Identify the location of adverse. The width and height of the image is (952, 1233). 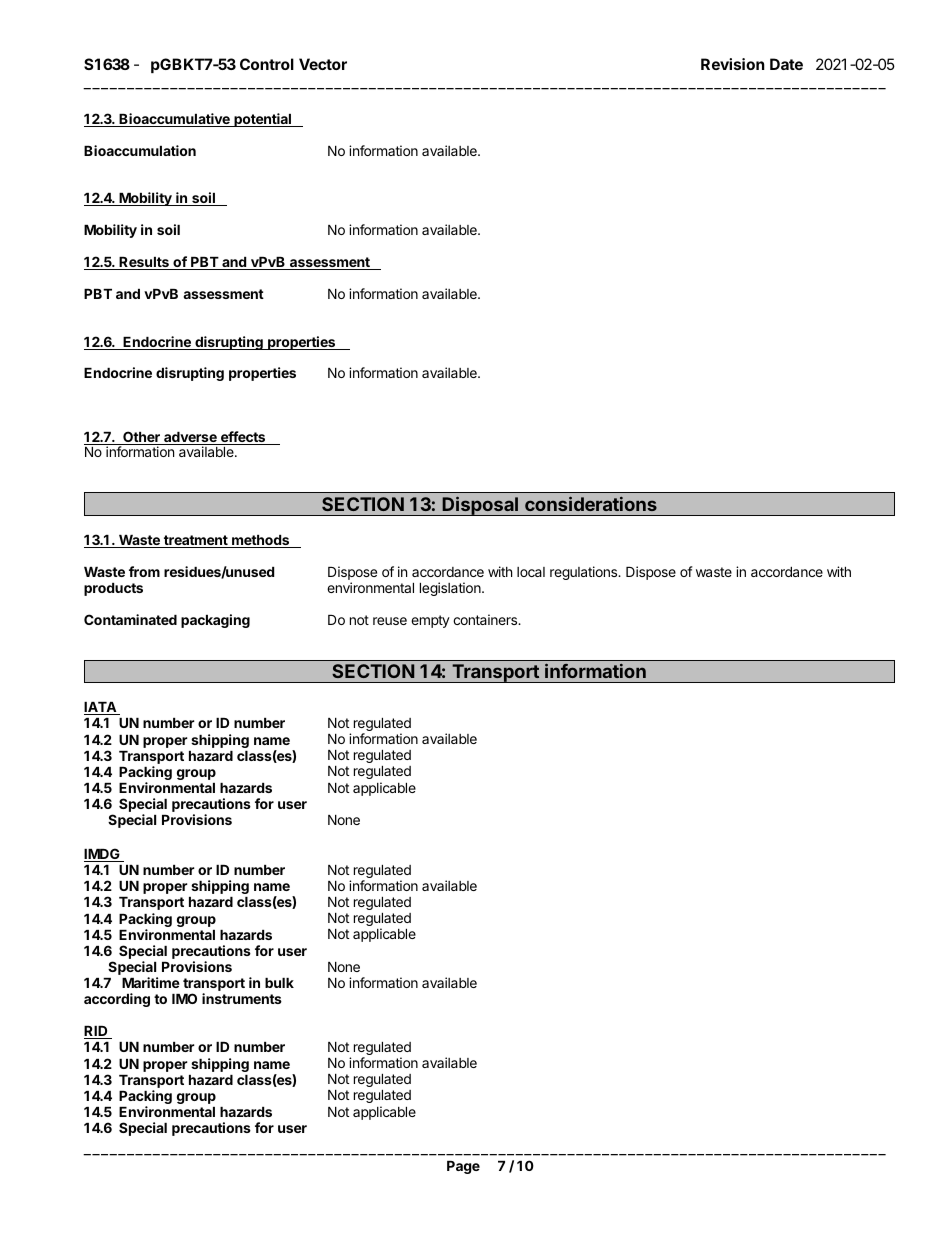
(190, 438).
